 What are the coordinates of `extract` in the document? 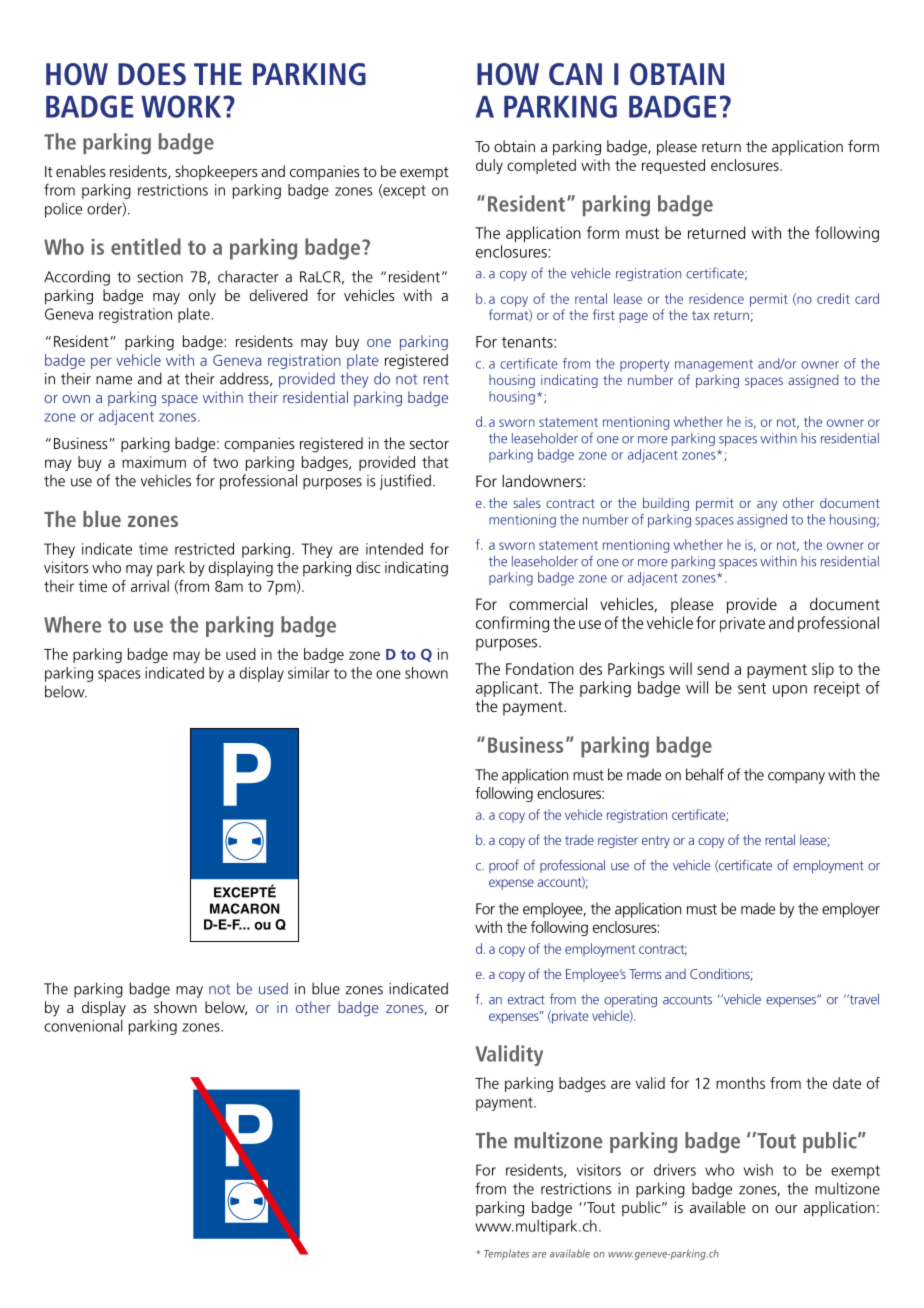 It's located at (526, 1000).
